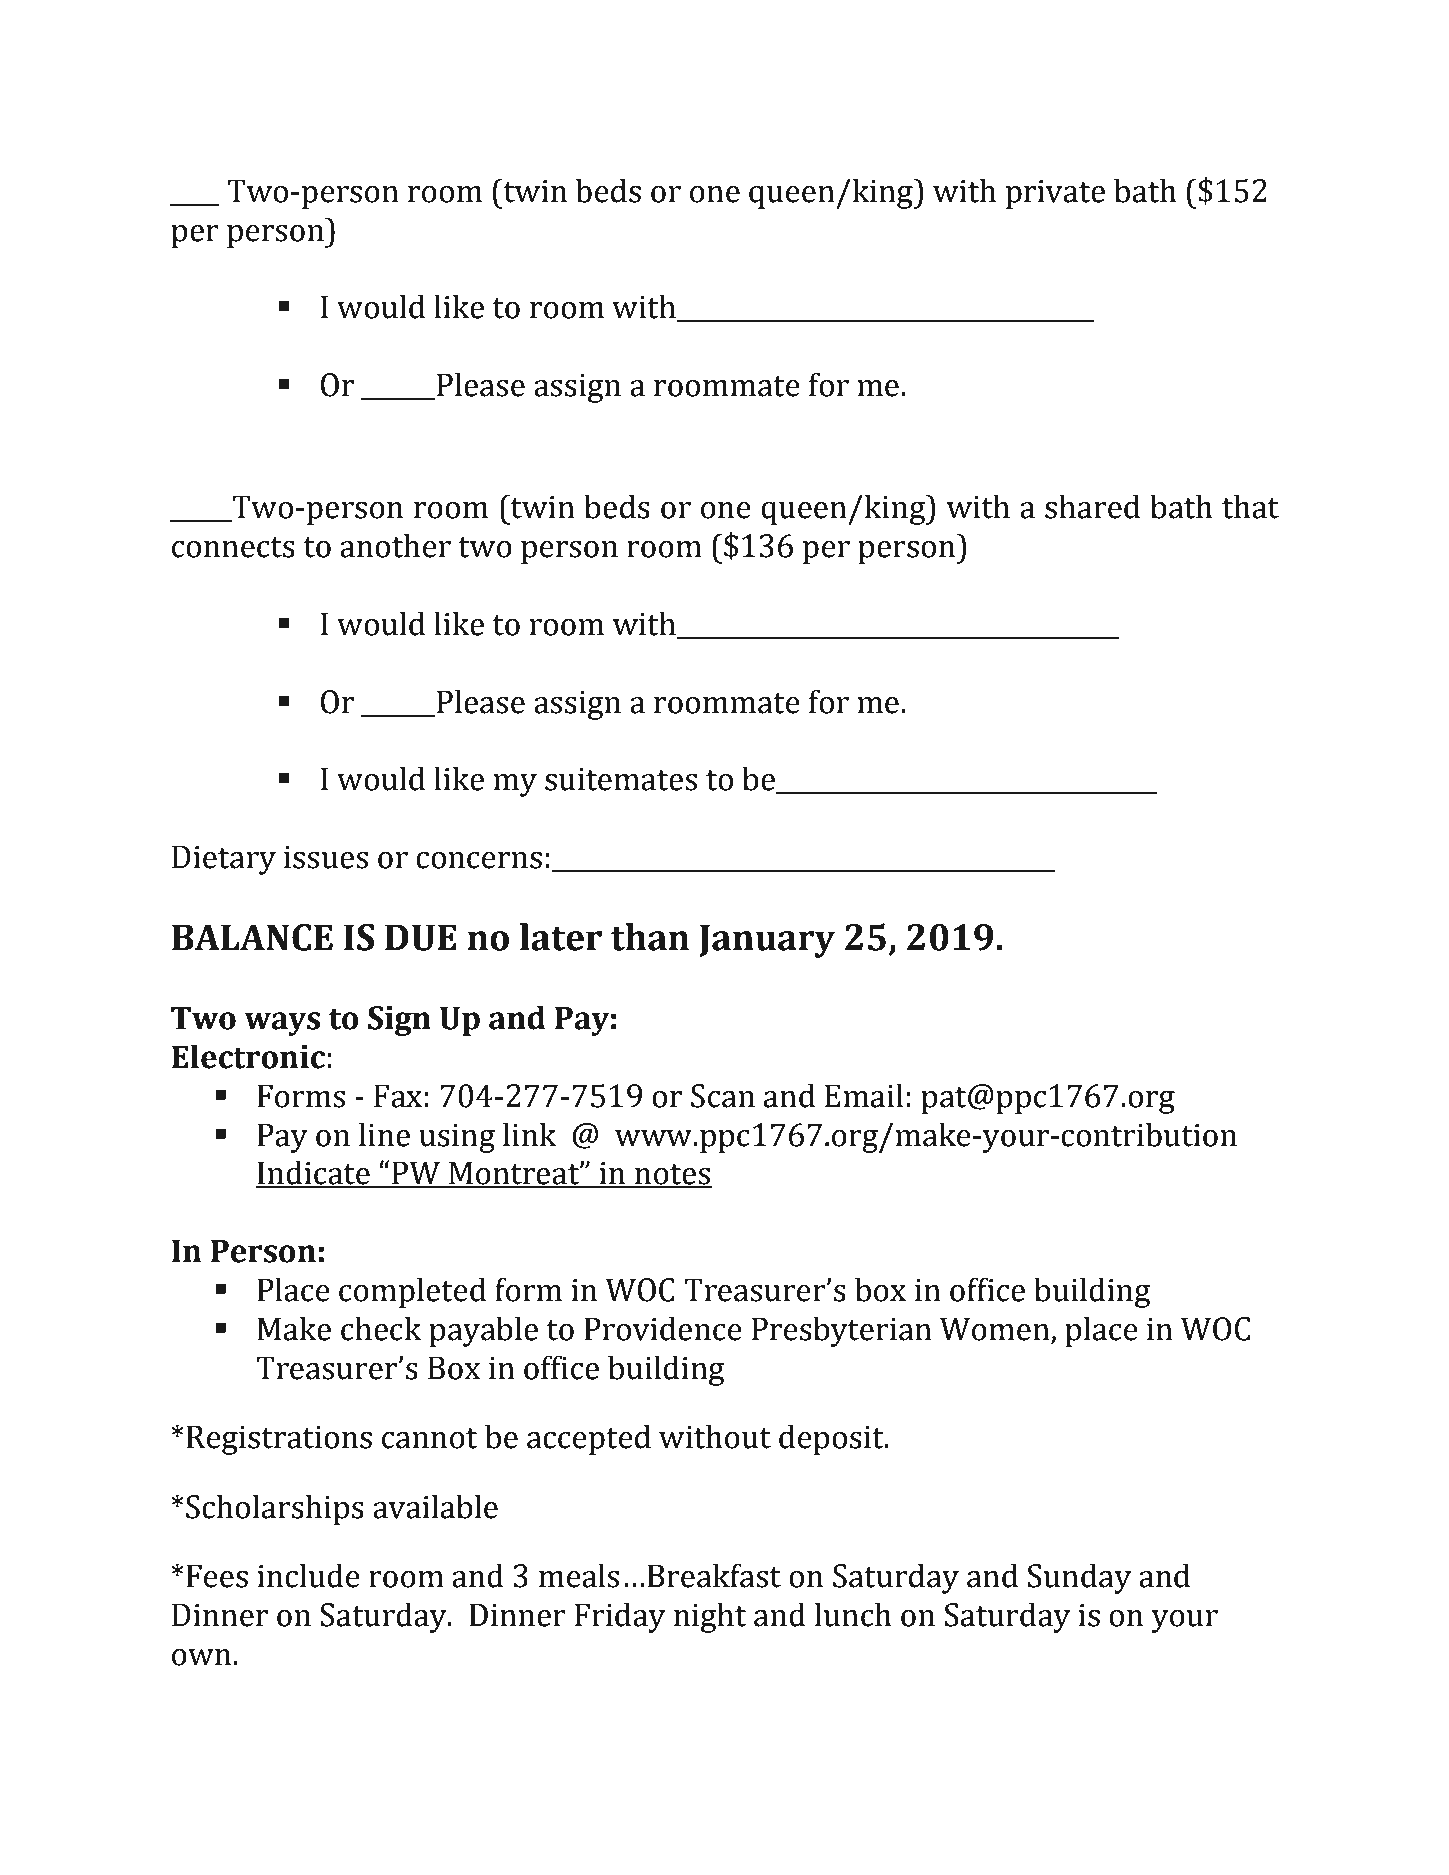  I want to click on another, so click(395, 545).
